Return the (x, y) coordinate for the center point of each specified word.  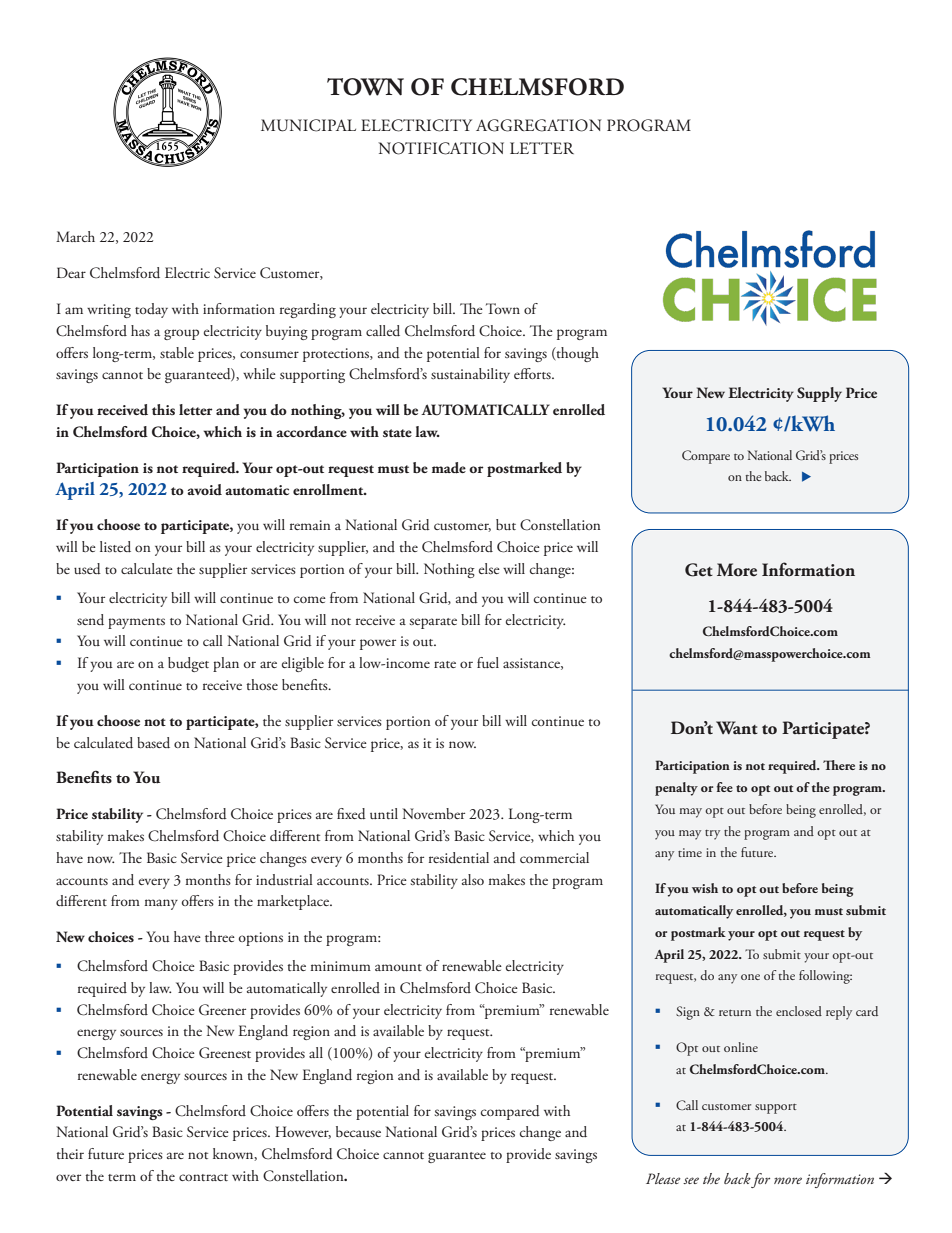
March (75, 236)
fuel (488, 662)
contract (203, 1177)
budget (188, 664)
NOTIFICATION (441, 148)
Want (737, 728)
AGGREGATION (538, 125)
